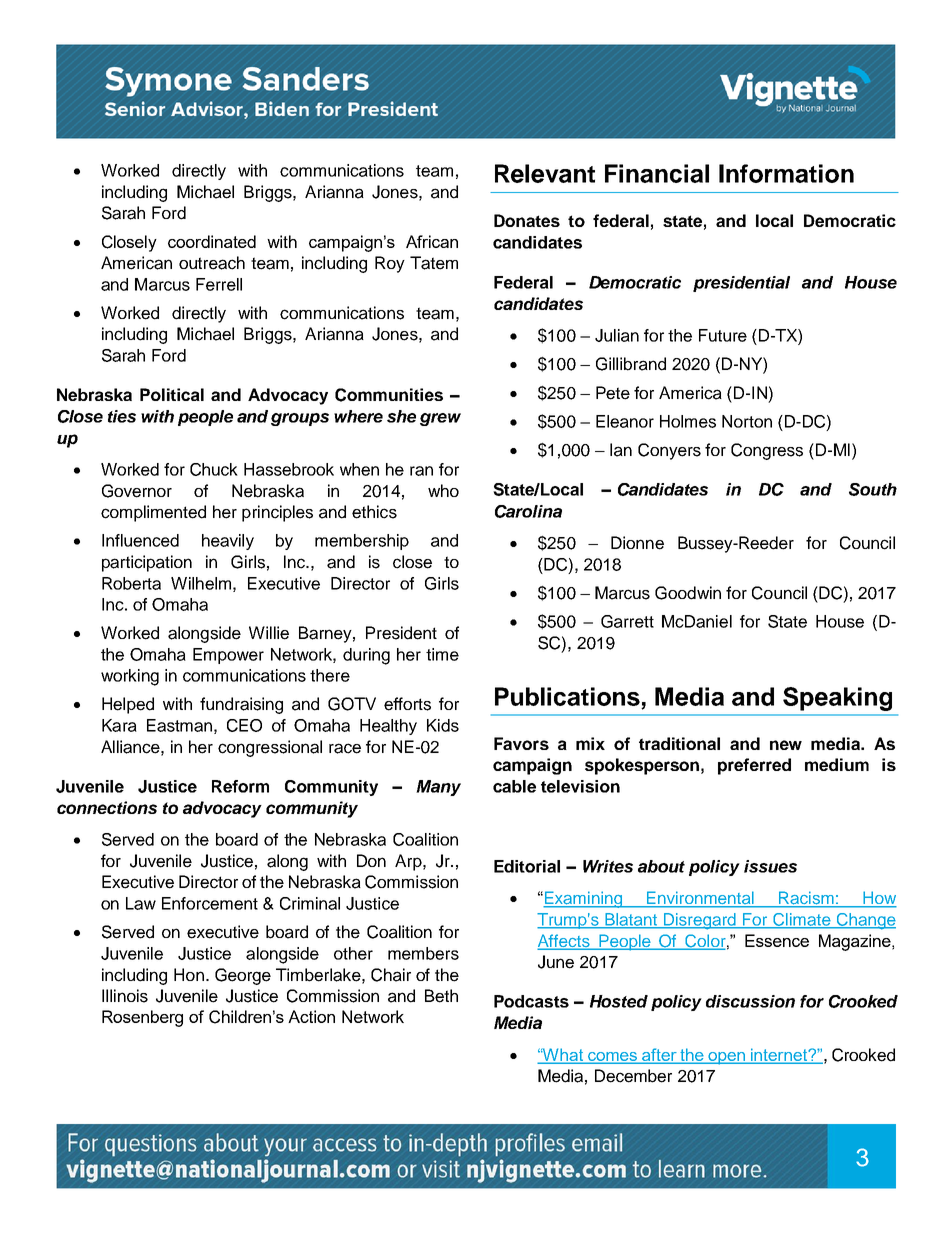  What do you see at coordinates (527, 220) in the screenshot?
I see `Donates` at bounding box center [527, 220].
